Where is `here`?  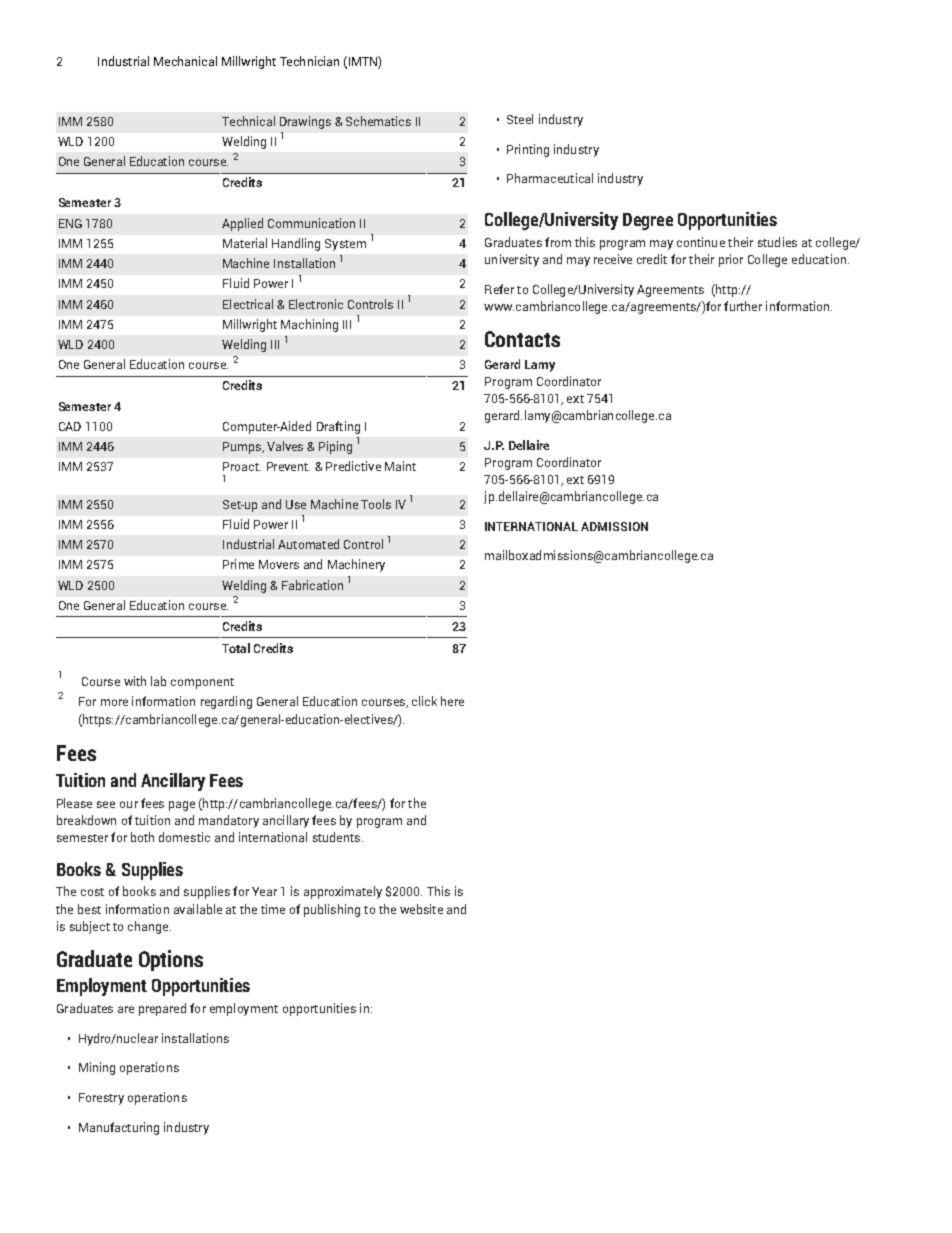
here is located at coordinates (452, 701).
